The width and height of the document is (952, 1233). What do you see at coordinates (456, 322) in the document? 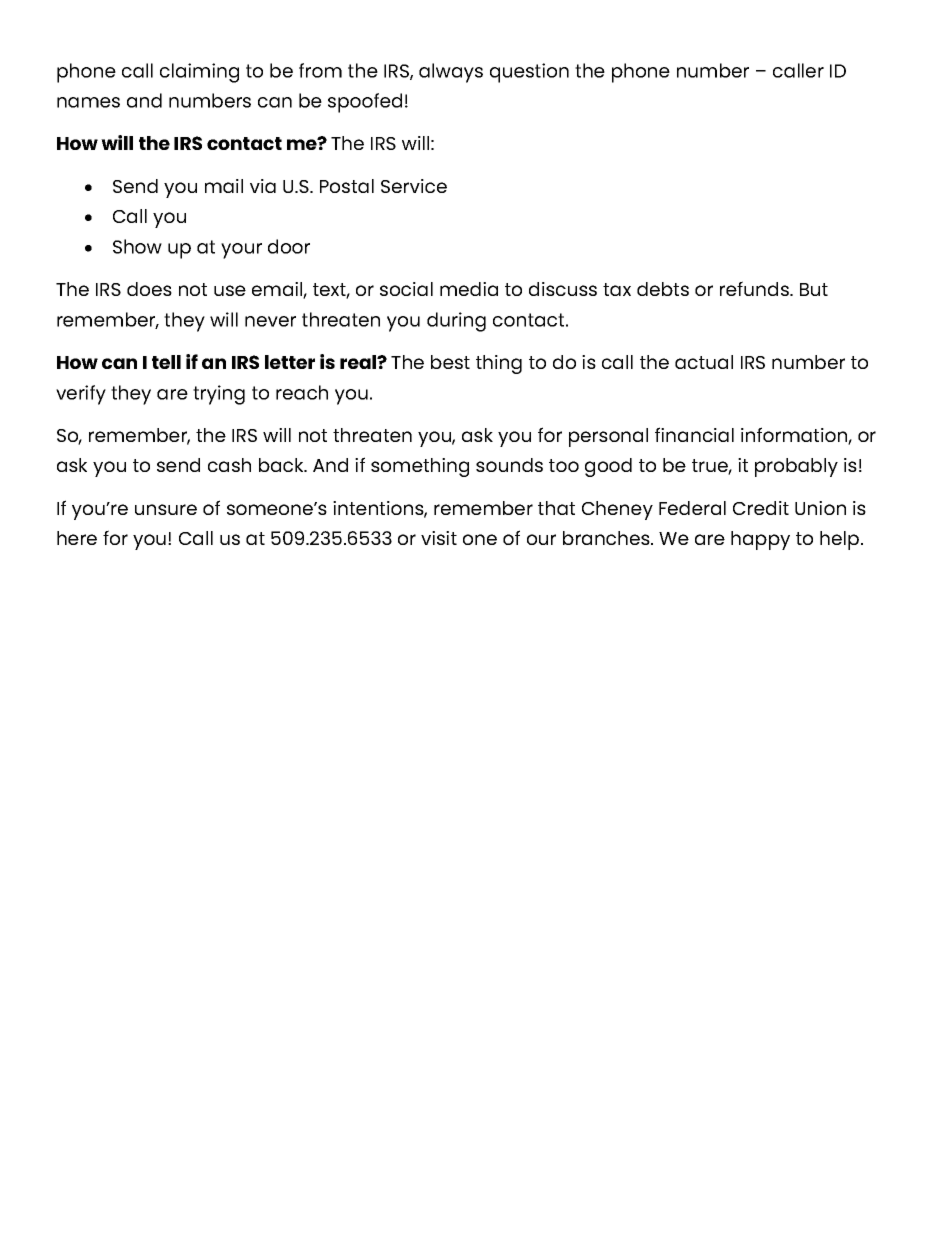
I see `during` at bounding box center [456, 322].
